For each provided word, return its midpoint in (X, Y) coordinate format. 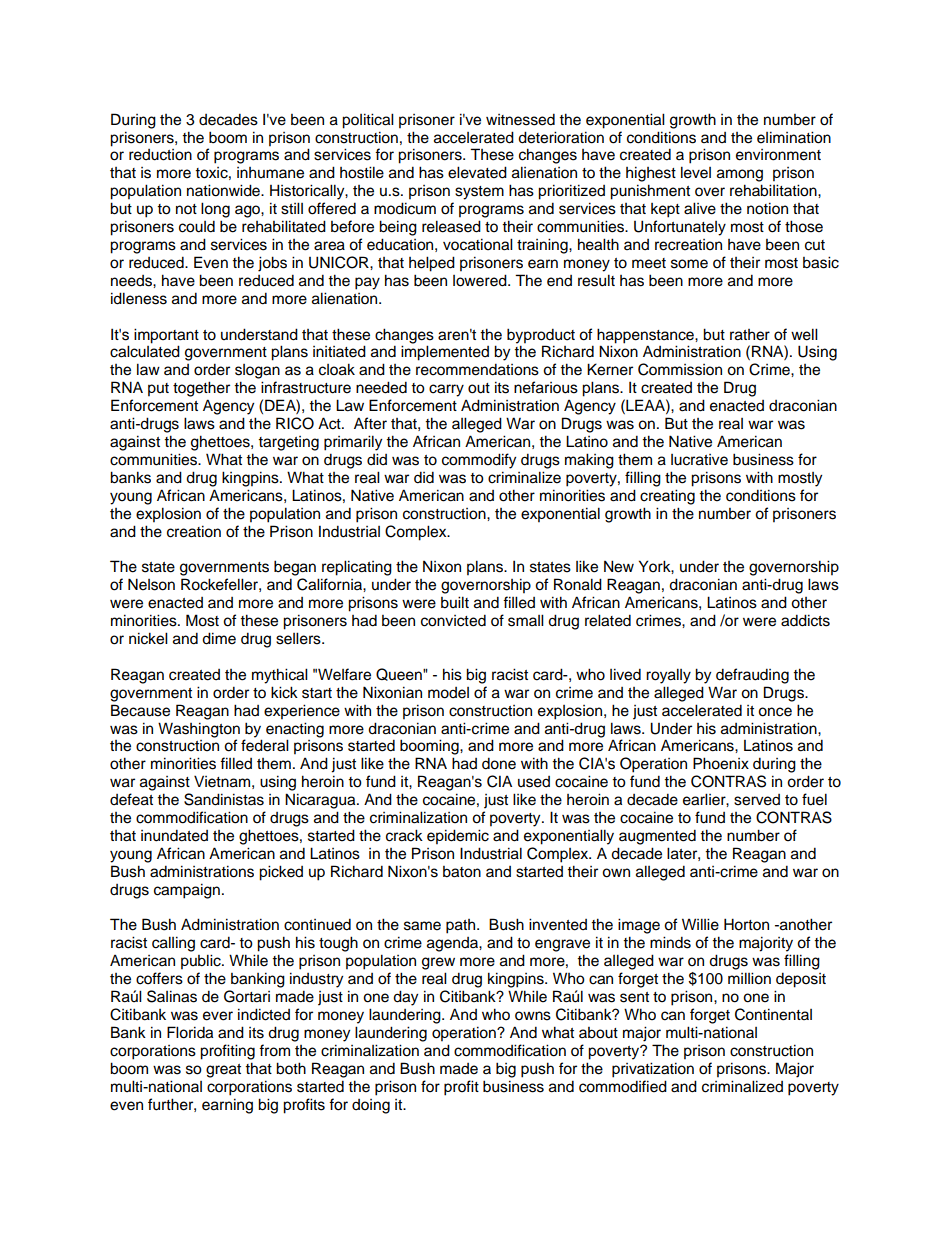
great (223, 1071)
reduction (160, 155)
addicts (805, 620)
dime (219, 638)
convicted (453, 620)
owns (533, 1016)
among (740, 175)
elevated (477, 172)
